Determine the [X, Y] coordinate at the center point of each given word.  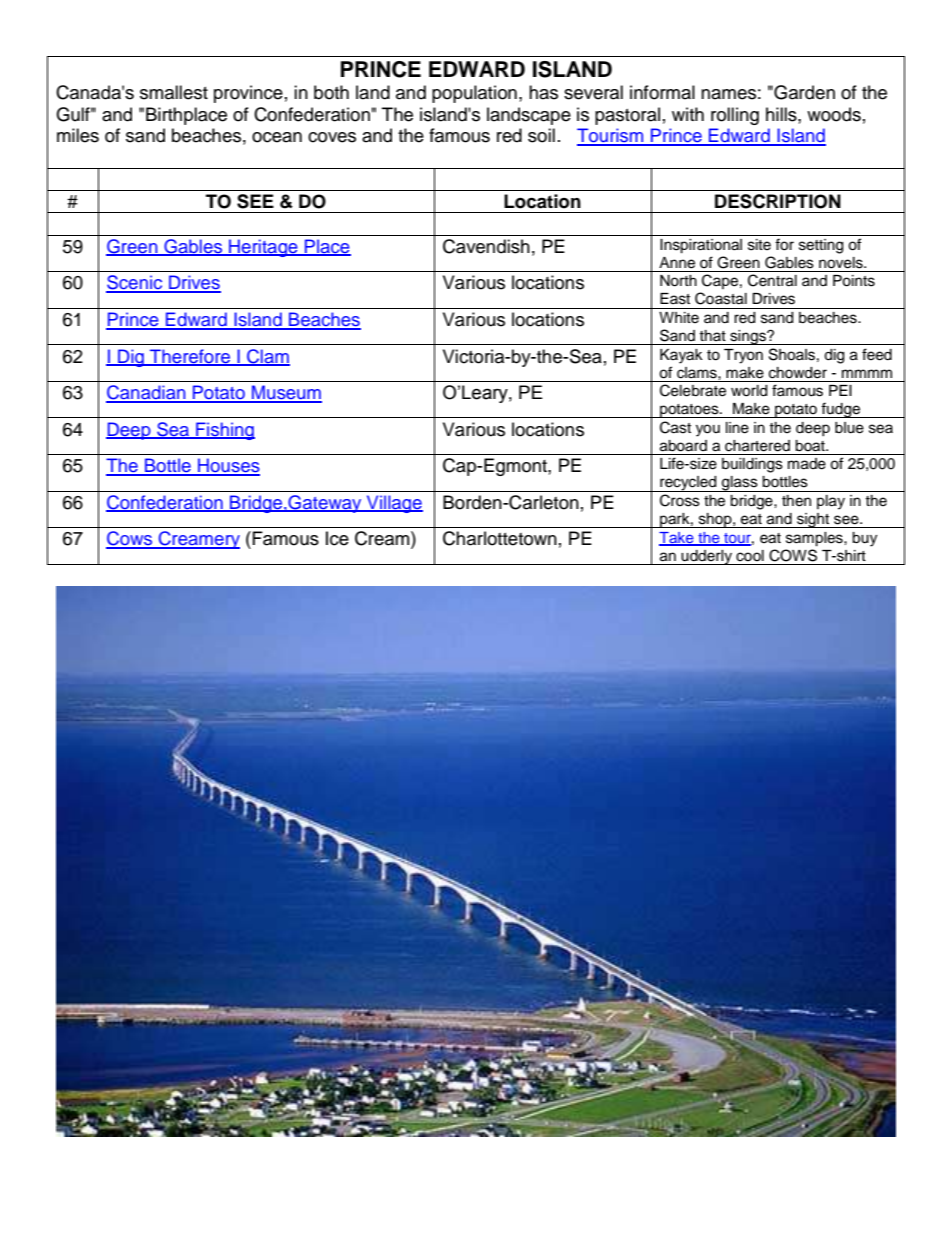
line [737, 428]
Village [394, 504]
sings [748, 337]
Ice [337, 538]
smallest [174, 92]
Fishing [224, 431]
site [759, 245]
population [474, 94]
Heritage [263, 248]
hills [782, 114]
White [679, 318]
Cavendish [486, 246]
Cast [675, 427]
